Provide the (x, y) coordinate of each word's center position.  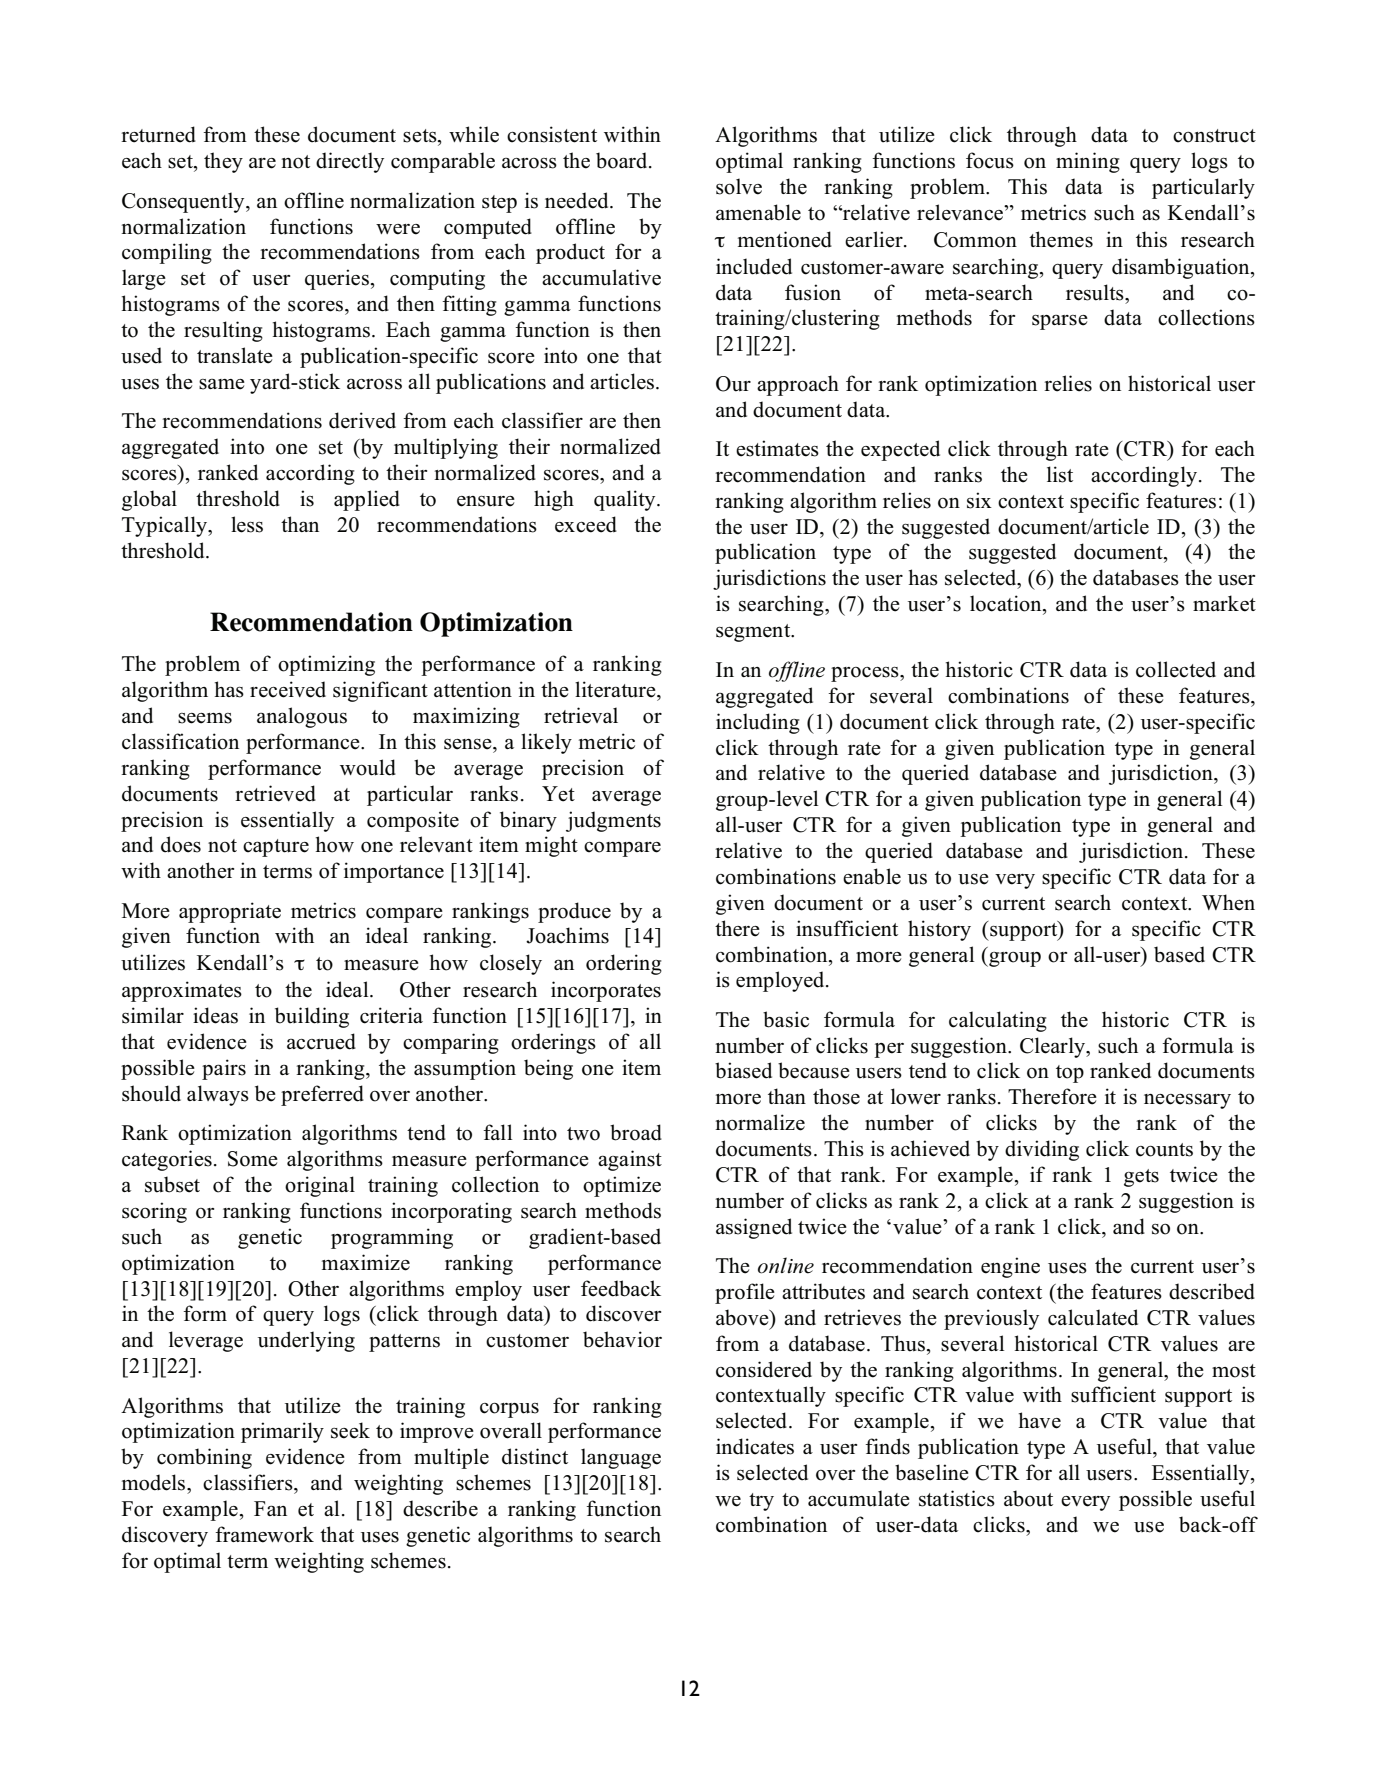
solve (739, 186)
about (1028, 1498)
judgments (613, 821)
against (630, 1160)
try (761, 1502)
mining (1088, 162)
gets (1141, 1178)
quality (626, 500)
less (247, 524)
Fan (270, 1508)
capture (276, 848)
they (223, 162)
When (1228, 902)
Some (253, 1159)
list (1060, 474)
